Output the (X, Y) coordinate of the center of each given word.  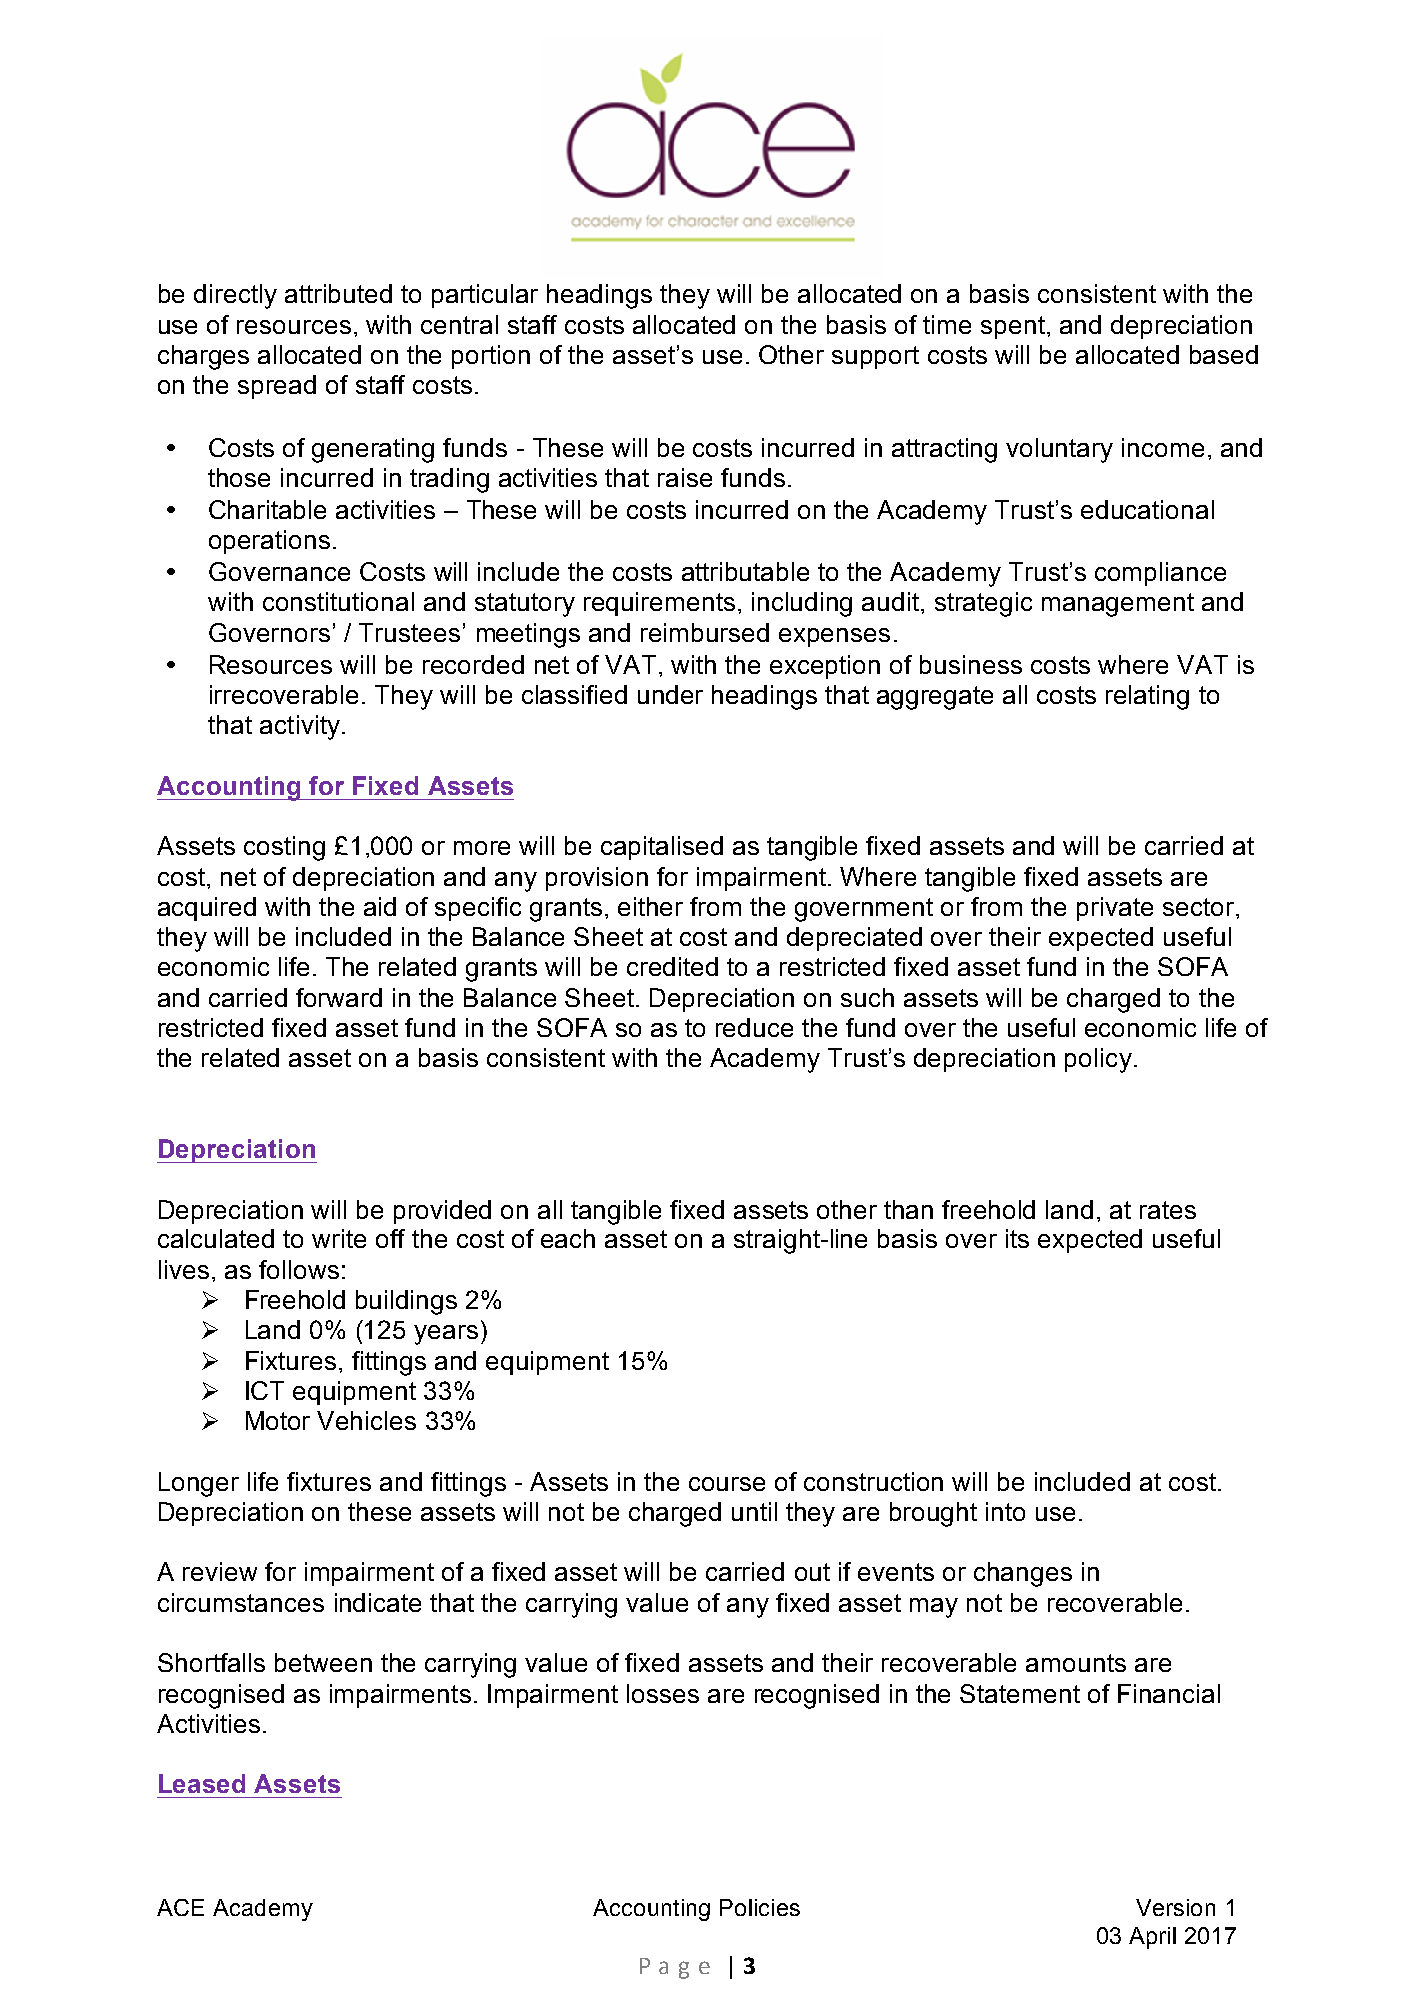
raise (685, 477)
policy (1098, 1060)
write (339, 1238)
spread (277, 387)
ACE (180, 1907)
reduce (754, 1027)
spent (1013, 327)
